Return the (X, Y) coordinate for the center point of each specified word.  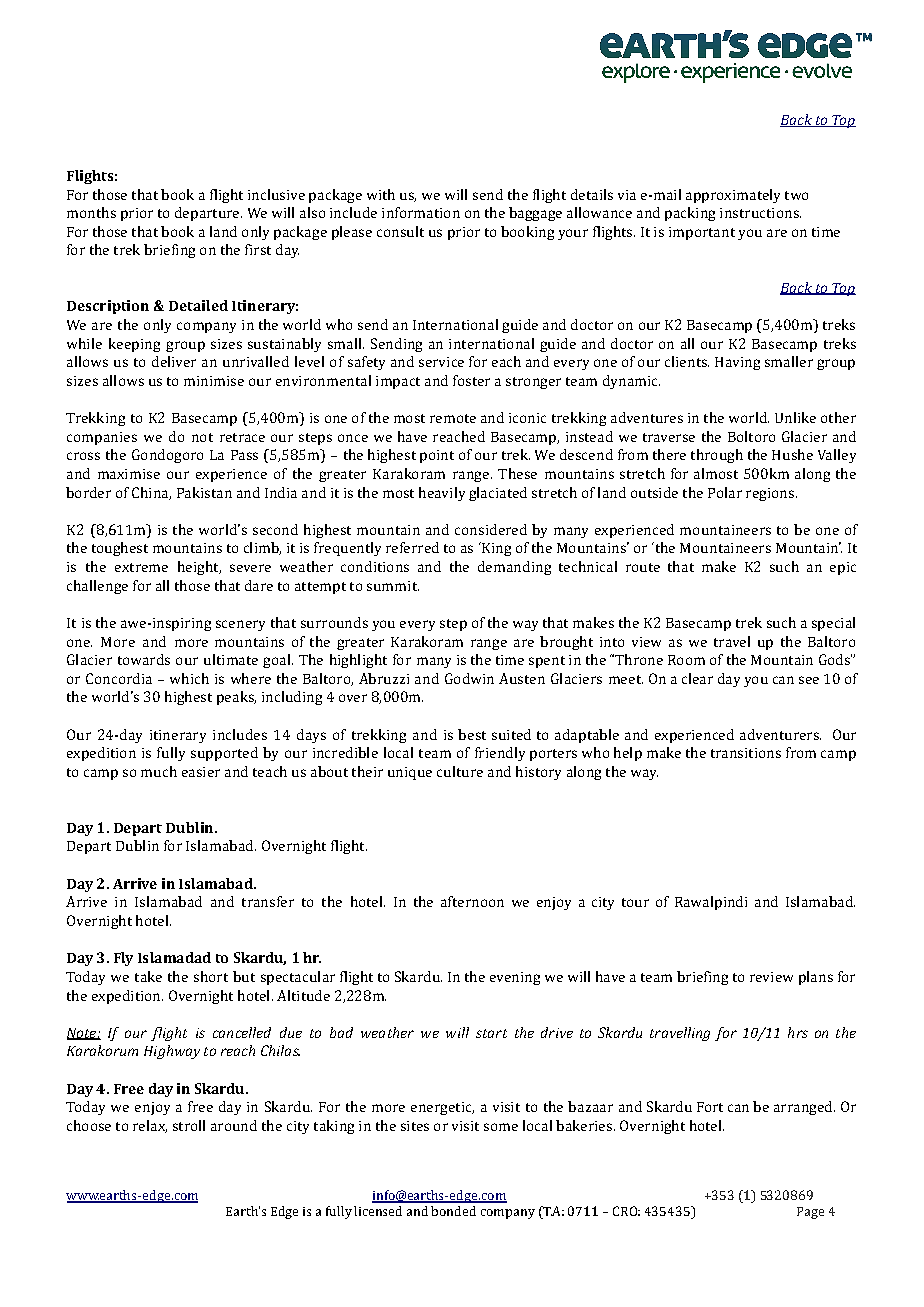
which (189, 678)
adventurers (780, 734)
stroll (189, 1125)
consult (400, 231)
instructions (760, 213)
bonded (453, 1211)
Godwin (469, 678)
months (91, 212)
